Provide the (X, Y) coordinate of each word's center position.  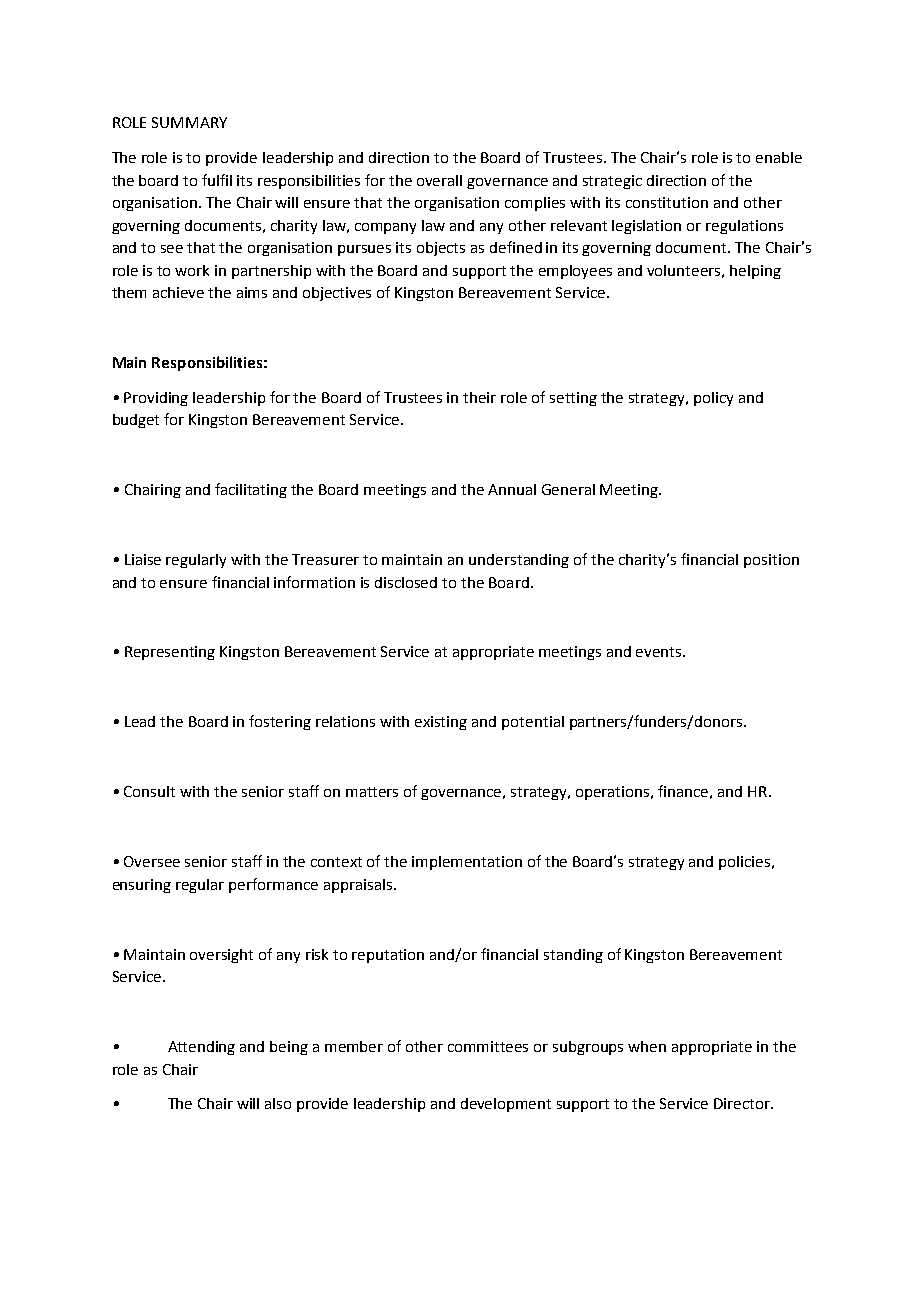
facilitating (251, 490)
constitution (667, 202)
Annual (512, 489)
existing (441, 723)
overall (439, 180)
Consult (149, 791)
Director (743, 1103)
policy (713, 399)
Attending (201, 1048)
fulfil (217, 180)
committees (488, 1046)
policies (746, 863)
